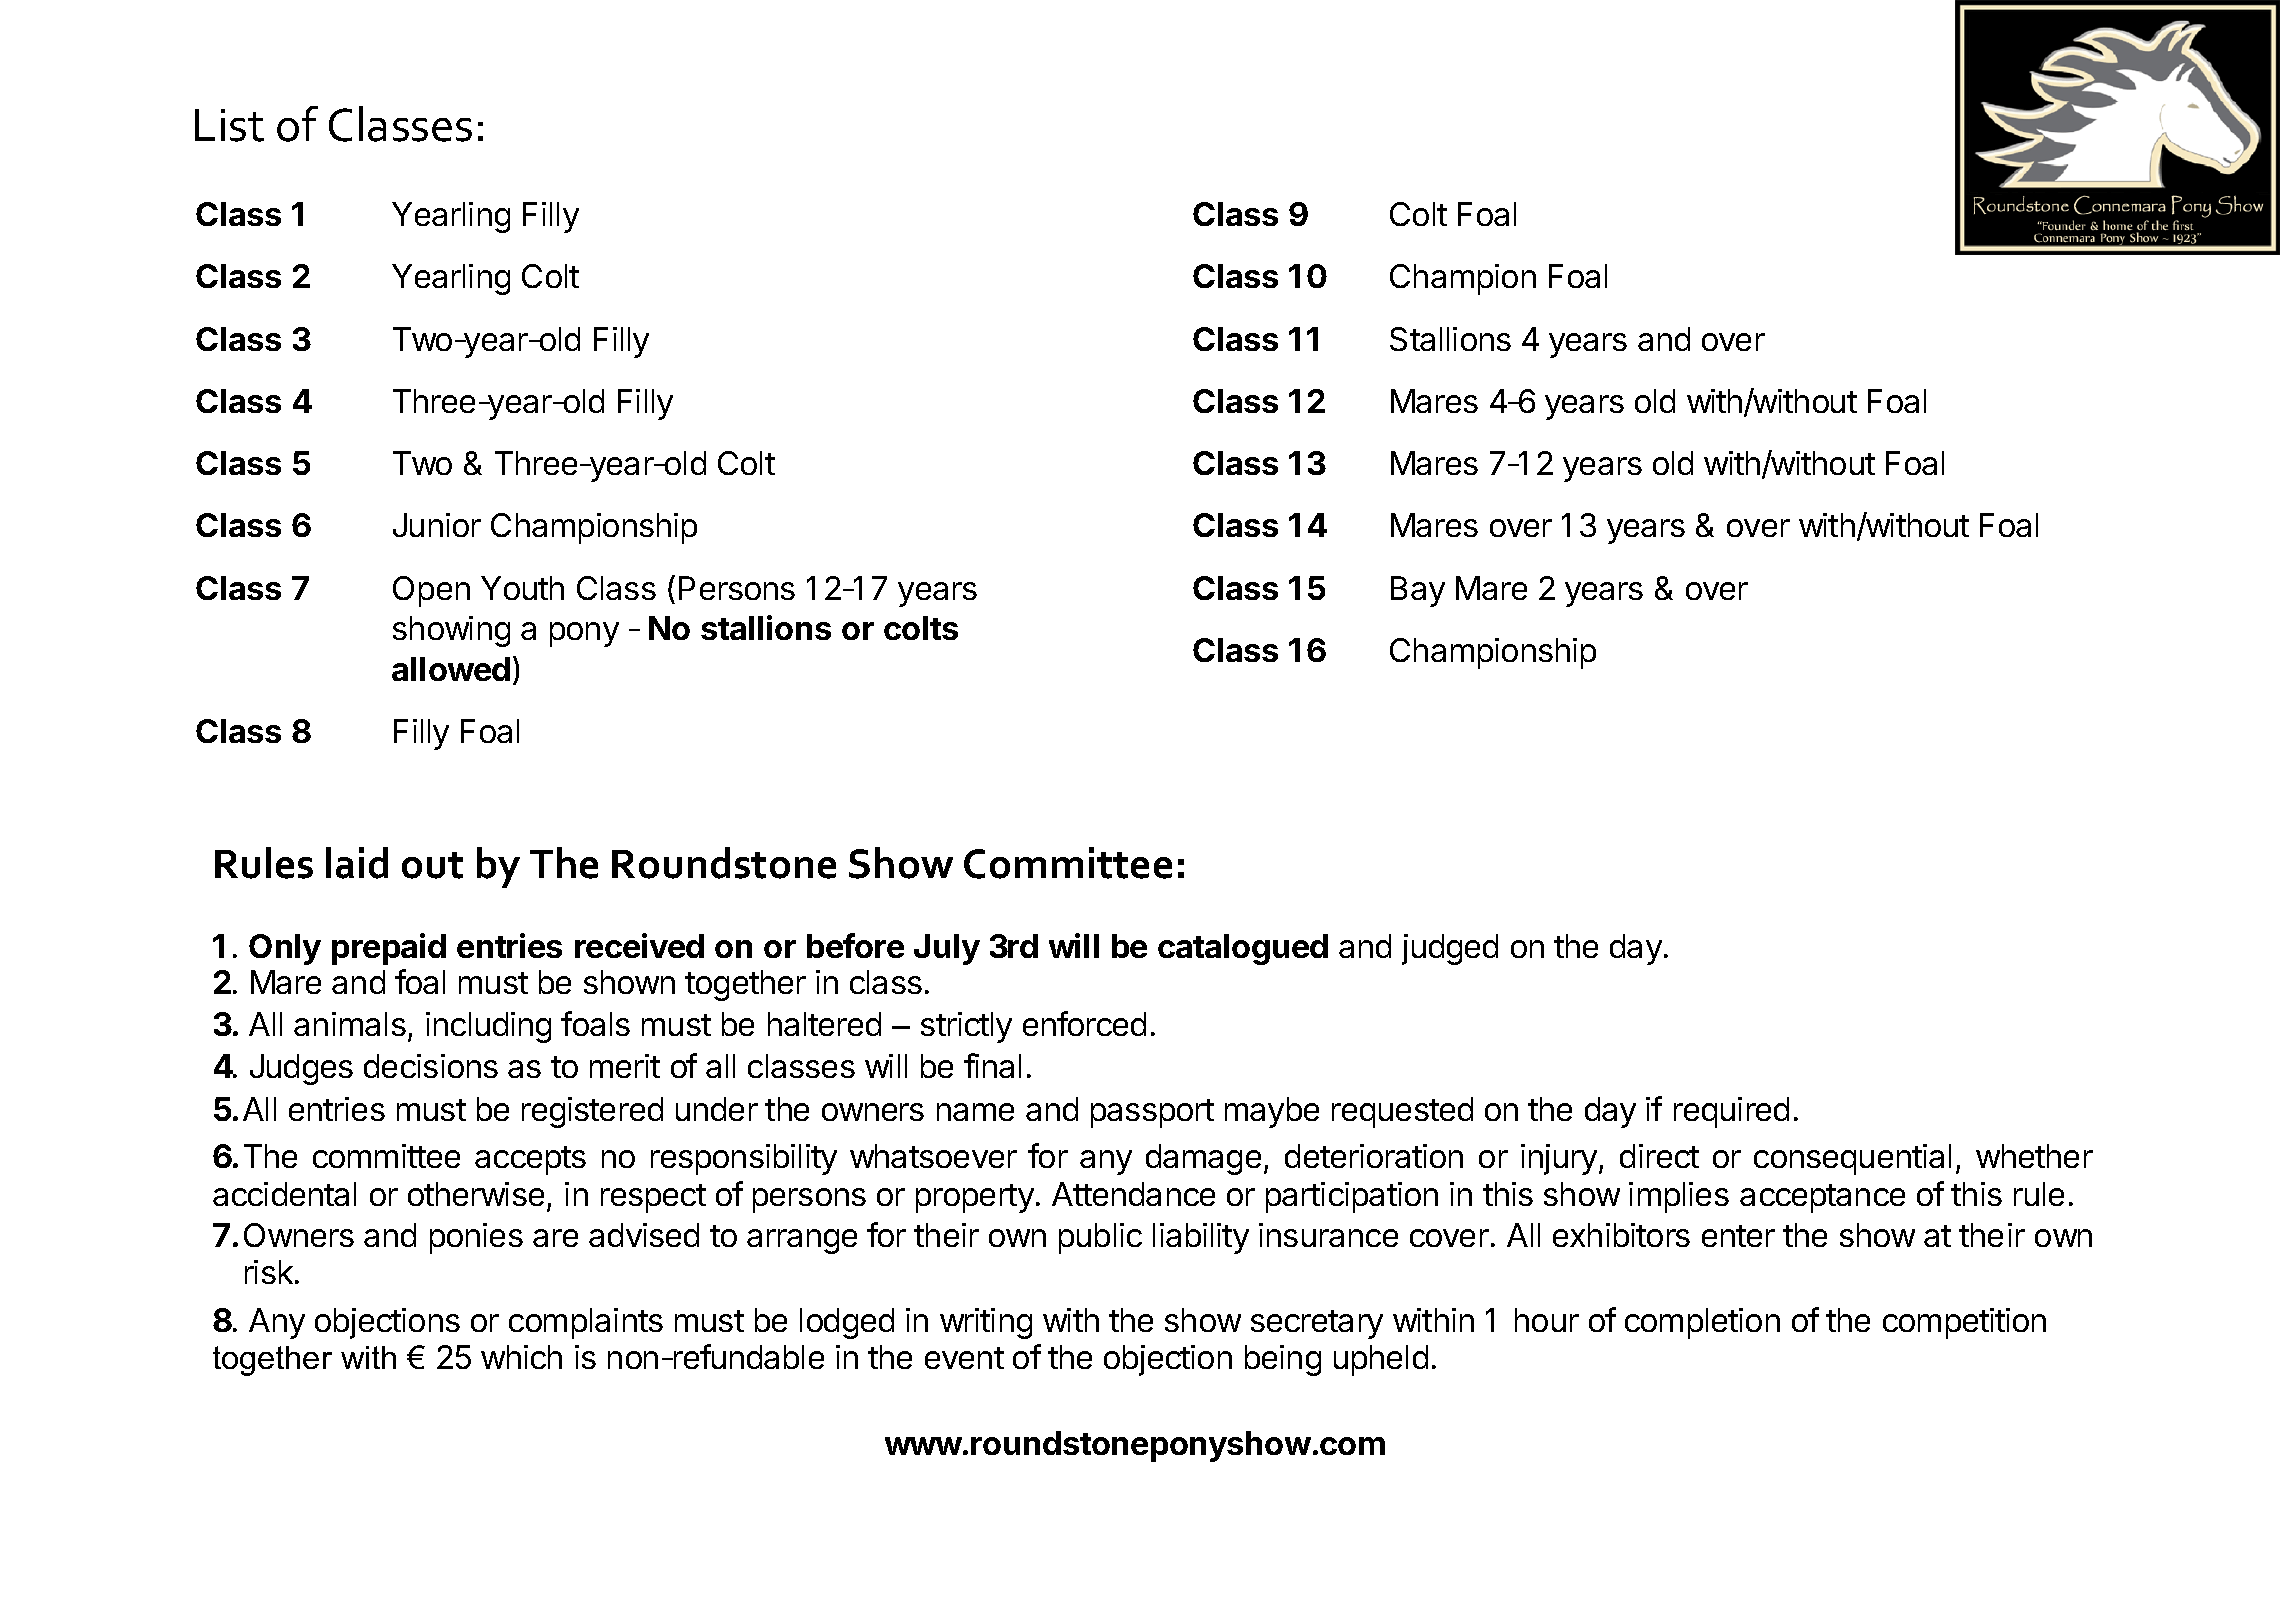 Image resolution: width=2289 pixels, height=1619 pixels. What do you see at coordinates (229, 125) in the screenshot?
I see `List` at bounding box center [229, 125].
